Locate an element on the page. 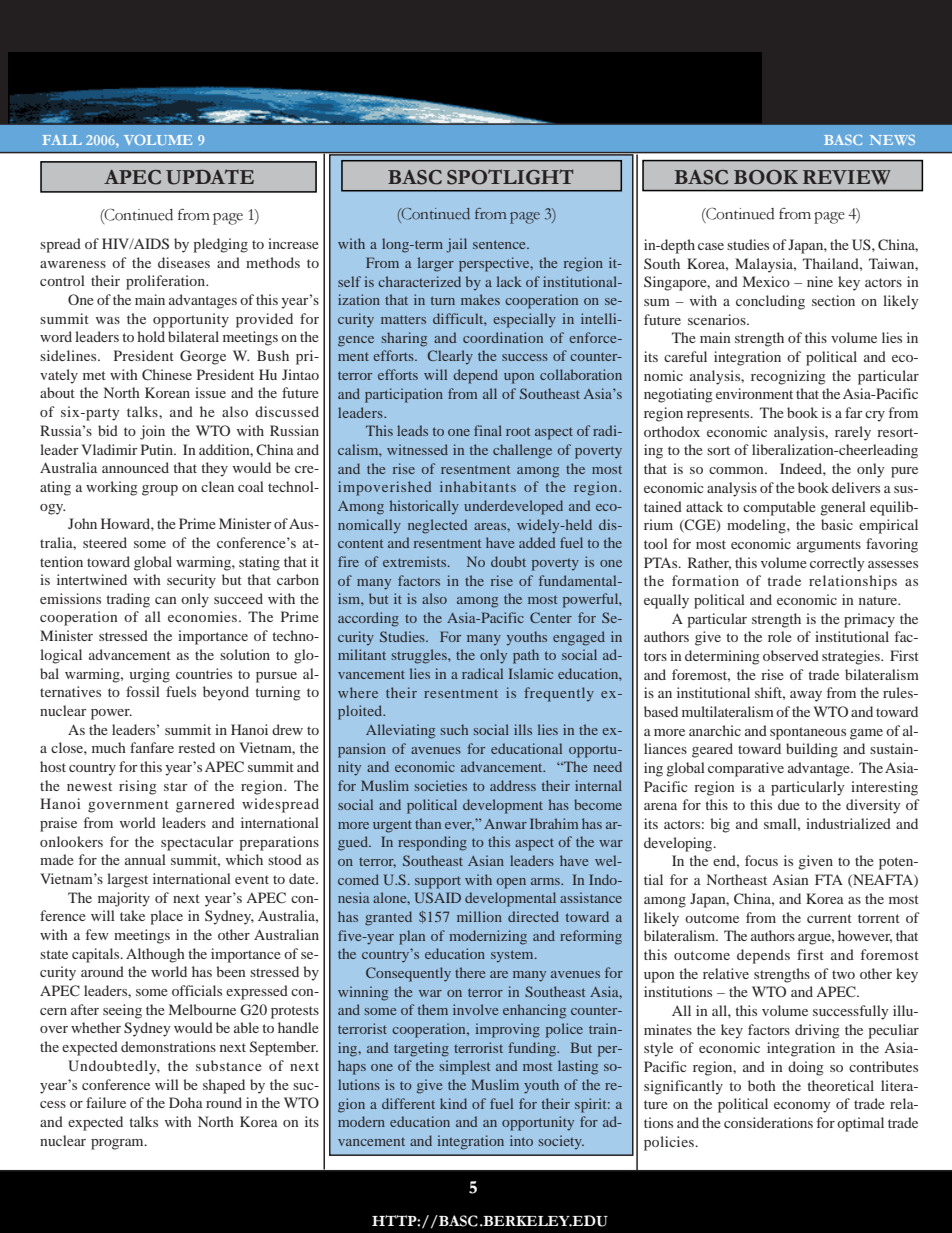 Image resolution: width=952 pixels, height=1233 pixels. FALL is located at coordinates (62, 140).
